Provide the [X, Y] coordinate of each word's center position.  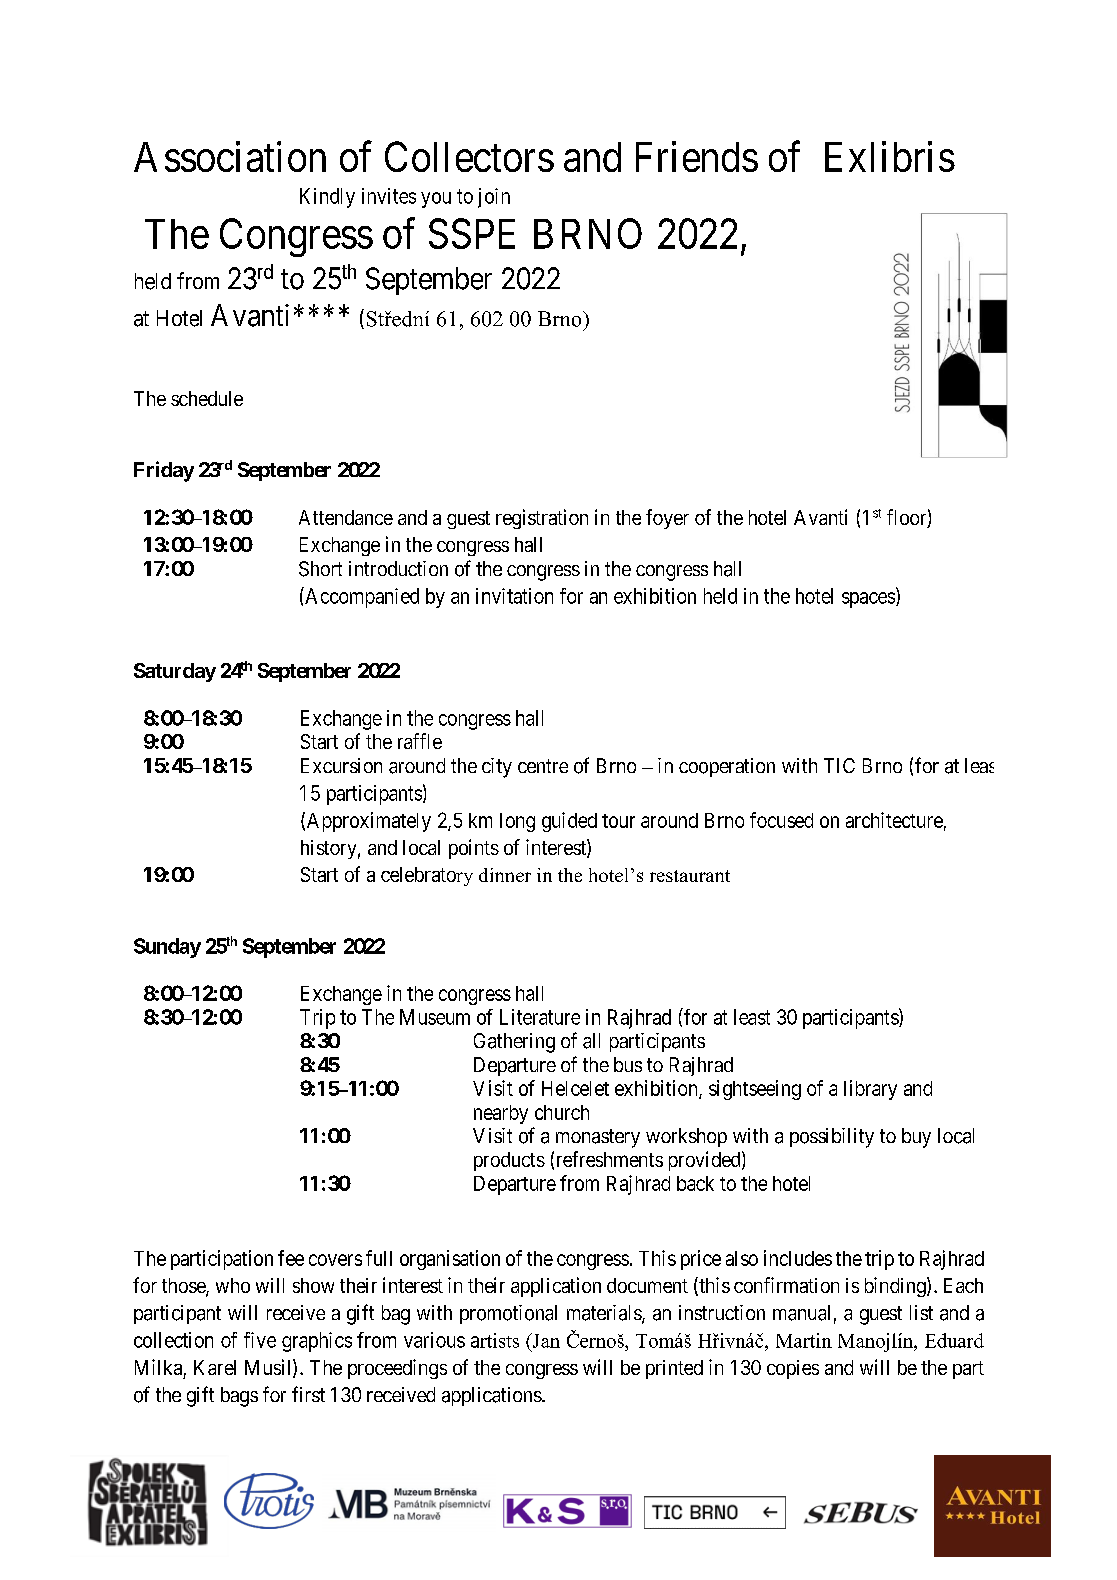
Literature [540, 1017]
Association [230, 156]
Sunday [167, 948]
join [494, 198]
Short [320, 569]
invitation [514, 596]
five [260, 1340]
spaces [868, 600]
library [870, 1090]
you [436, 200]
